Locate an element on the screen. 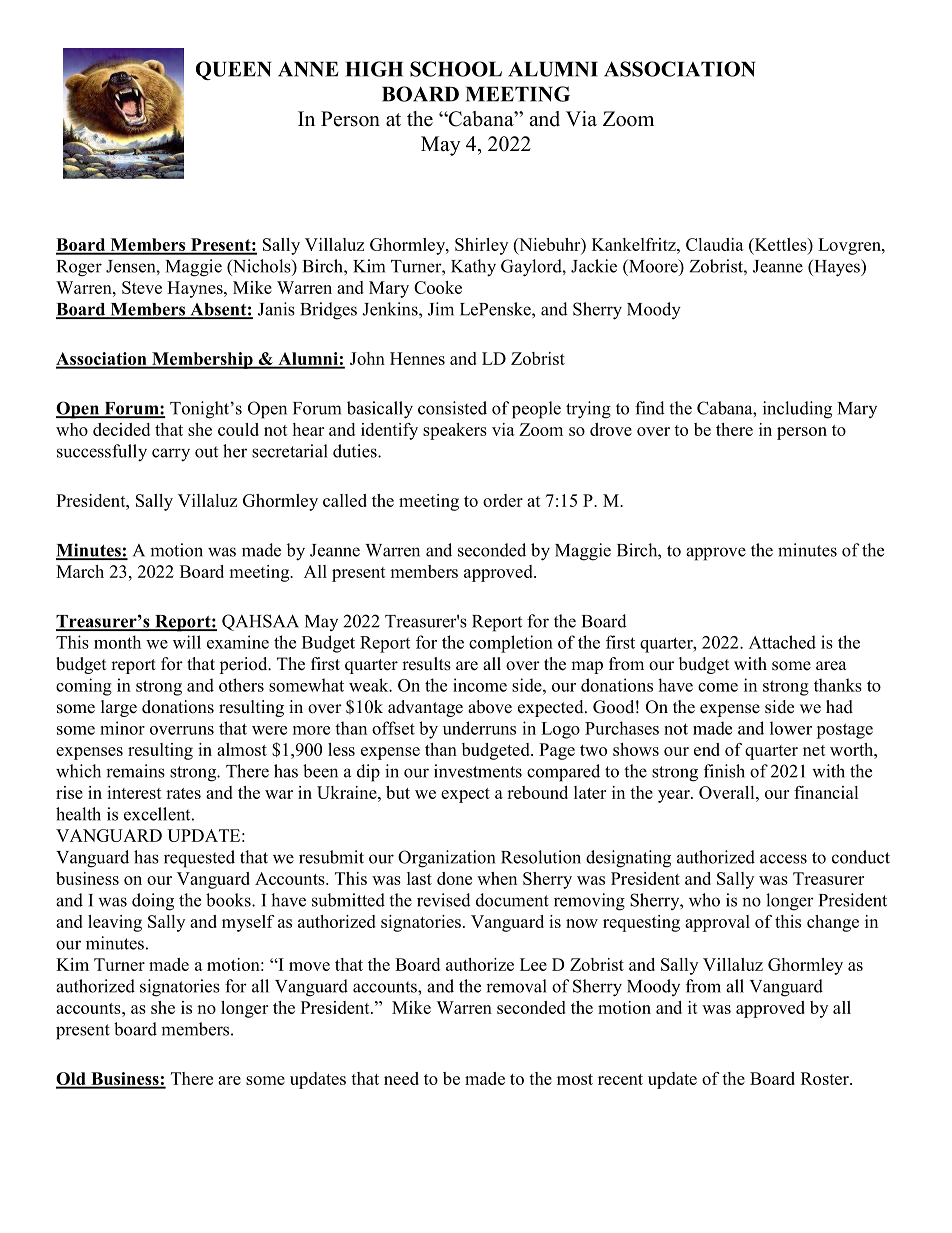 The image size is (952, 1233). minor is located at coordinates (122, 728).
